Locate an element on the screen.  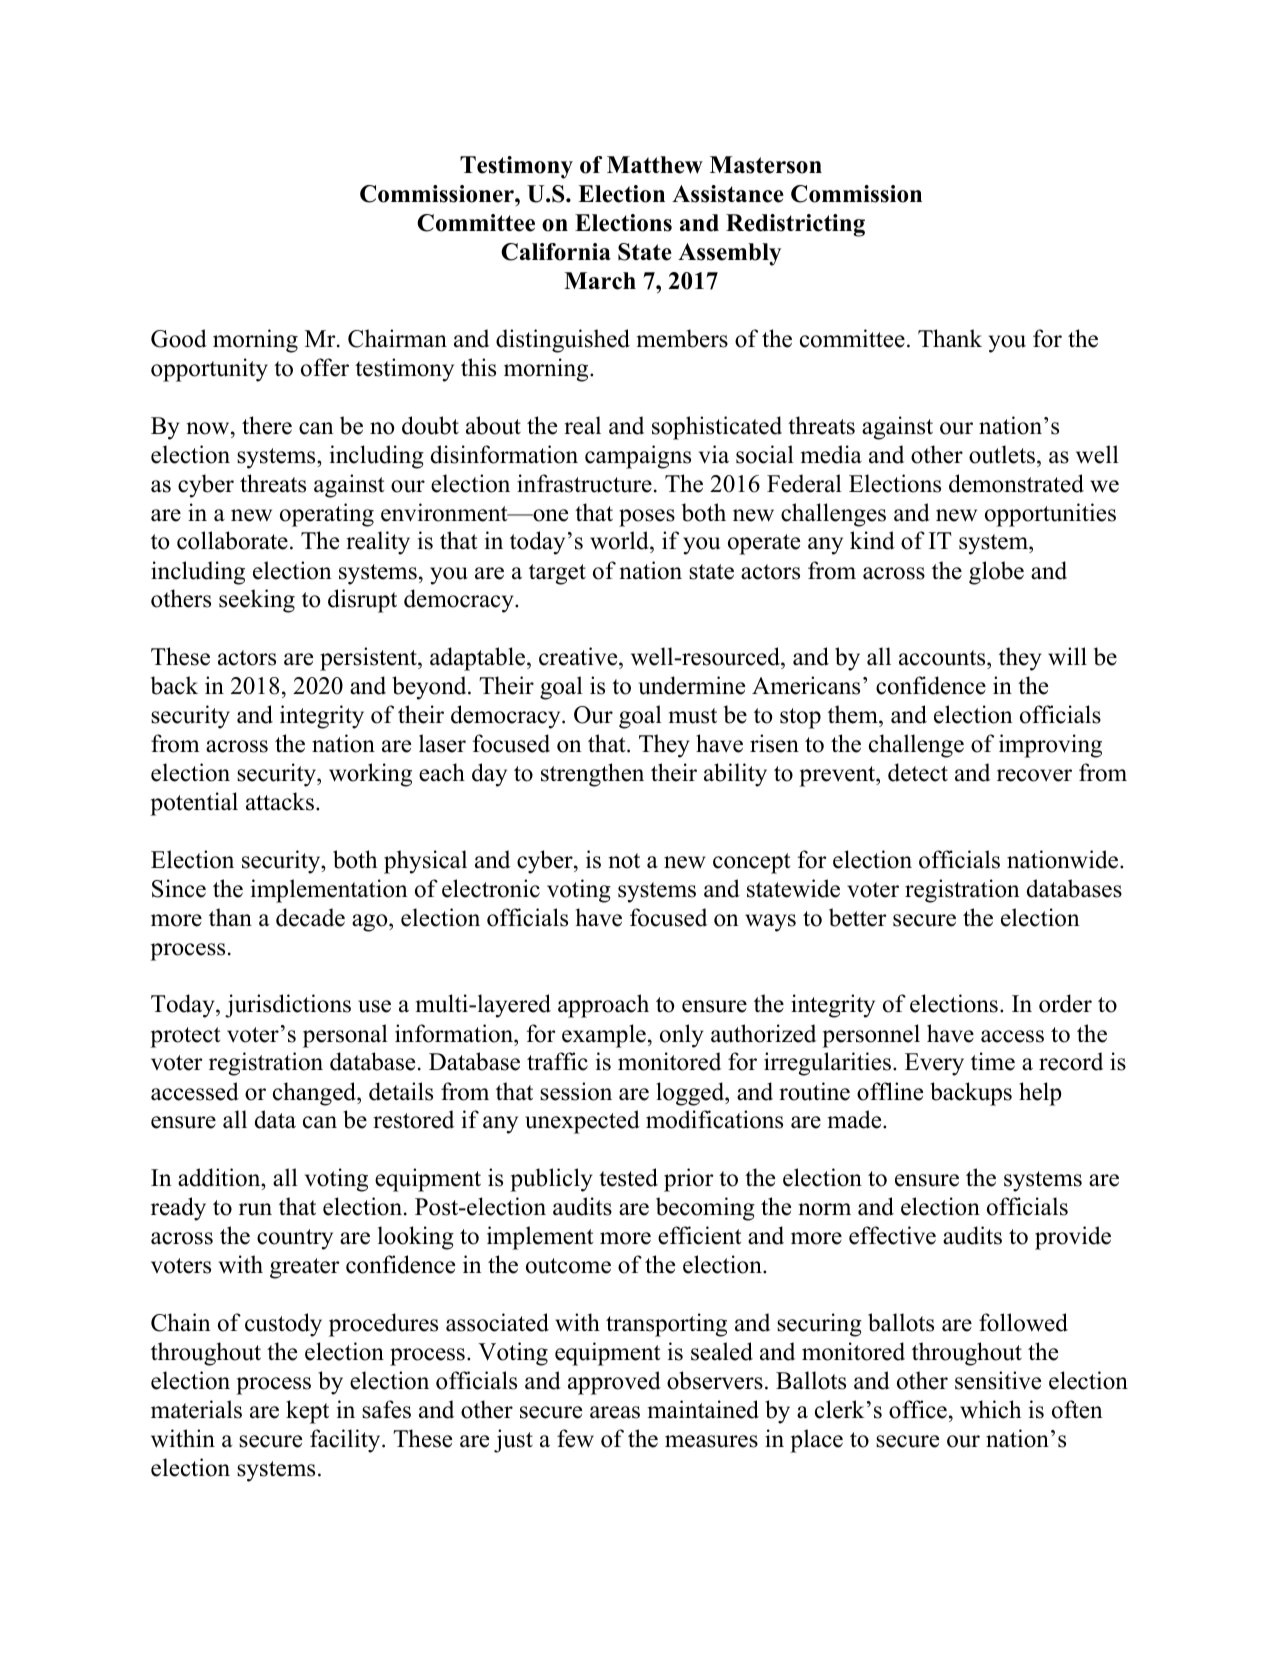
Redistricting is located at coordinates (795, 225).
